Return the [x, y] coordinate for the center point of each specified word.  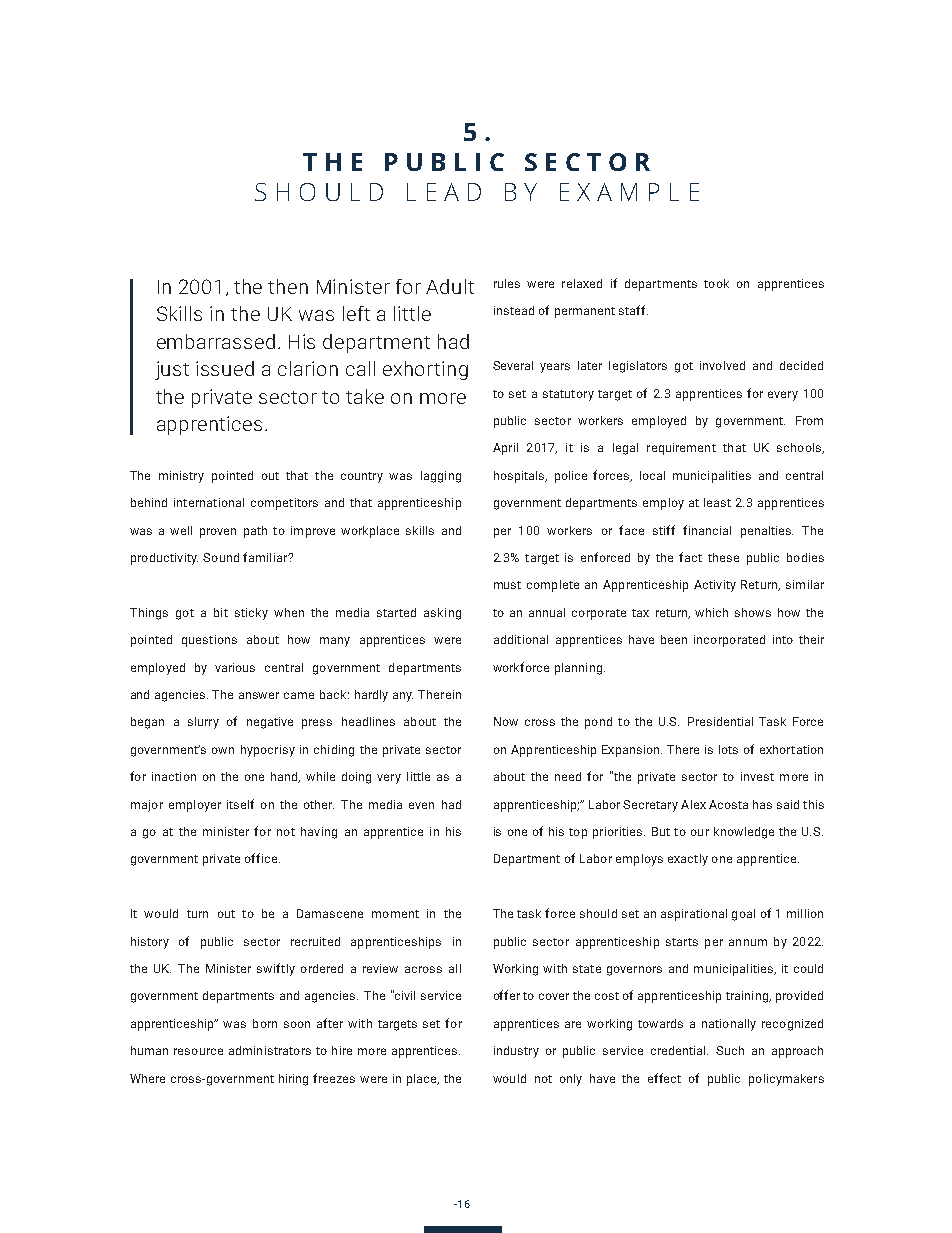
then [288, 286]
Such [730, 1050]
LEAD [444, 192]
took [716, 283]
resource [198, 1051]
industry [516, 1052]
